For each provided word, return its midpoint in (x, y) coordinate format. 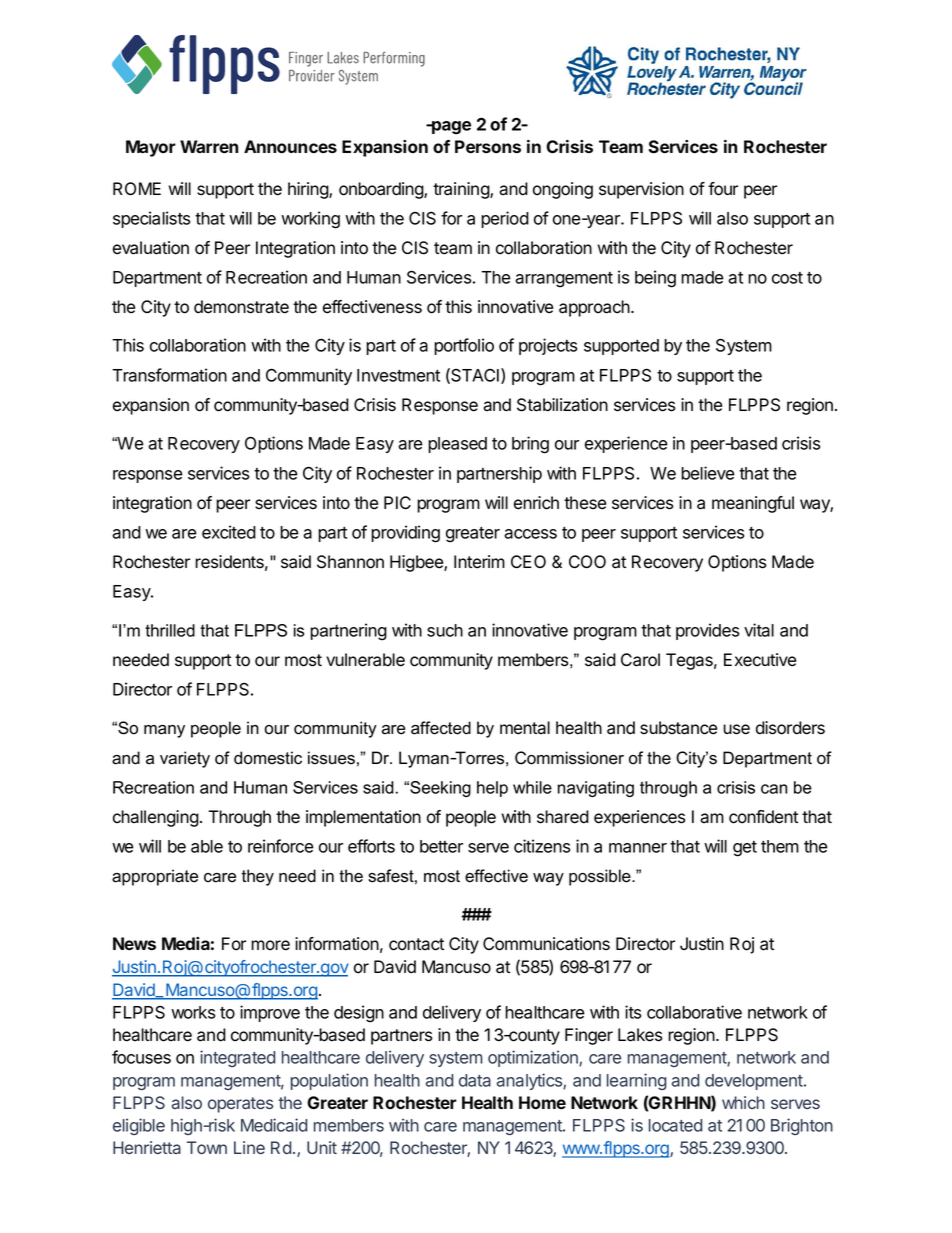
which (743, 1102)
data (475, 1080)
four (723, 189)
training (462, 190)
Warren (209, 146)
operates (240, 1105)
